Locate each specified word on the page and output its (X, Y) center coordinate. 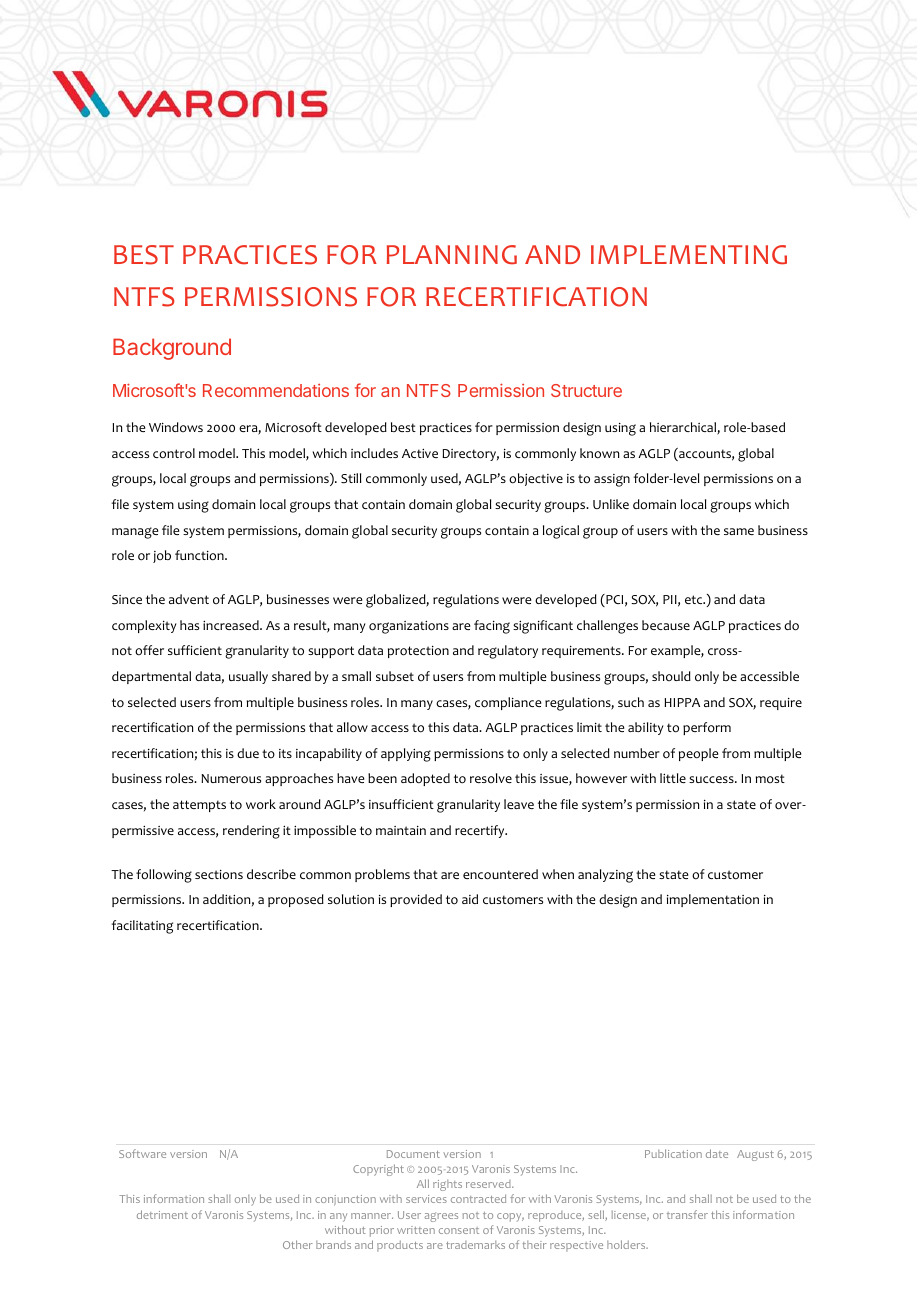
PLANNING (452, 255)
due (248, 753)
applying (406, 755)
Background (172, 349)
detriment (162, 1214)
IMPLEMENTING (689, 255)
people (698, 754)
